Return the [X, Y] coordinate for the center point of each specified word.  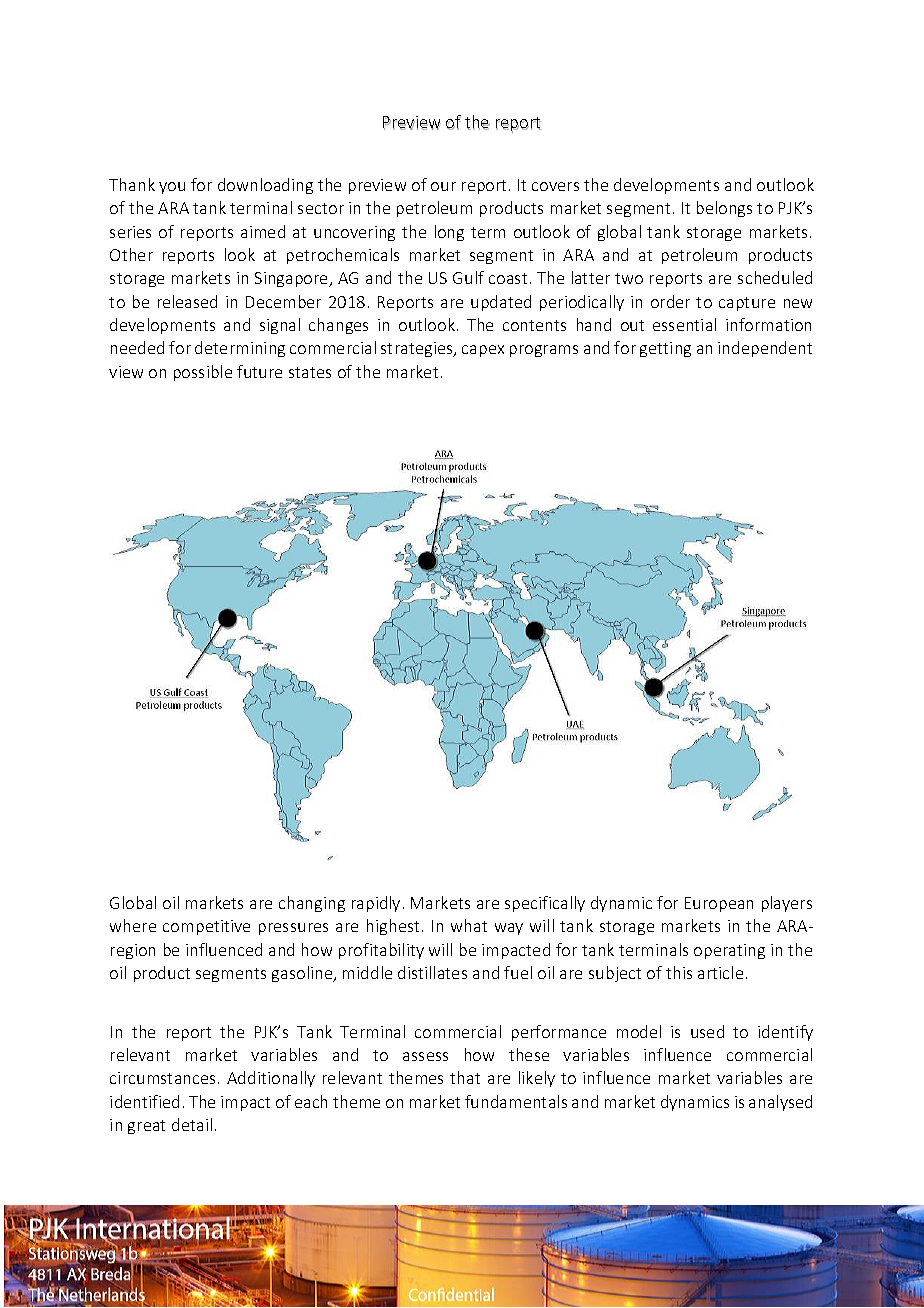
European [719, 904]
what [469, 925]
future [259, 371]
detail [192, 1124]
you [172, 188]
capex [483, 351]
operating [729, 951]
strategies [418, 349]
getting [665, 349]
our [443, 186]
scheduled [775, 277]
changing [312, 904]
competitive [206, 927]
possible [203, 373]
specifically [545, 904]
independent [765, 349]
